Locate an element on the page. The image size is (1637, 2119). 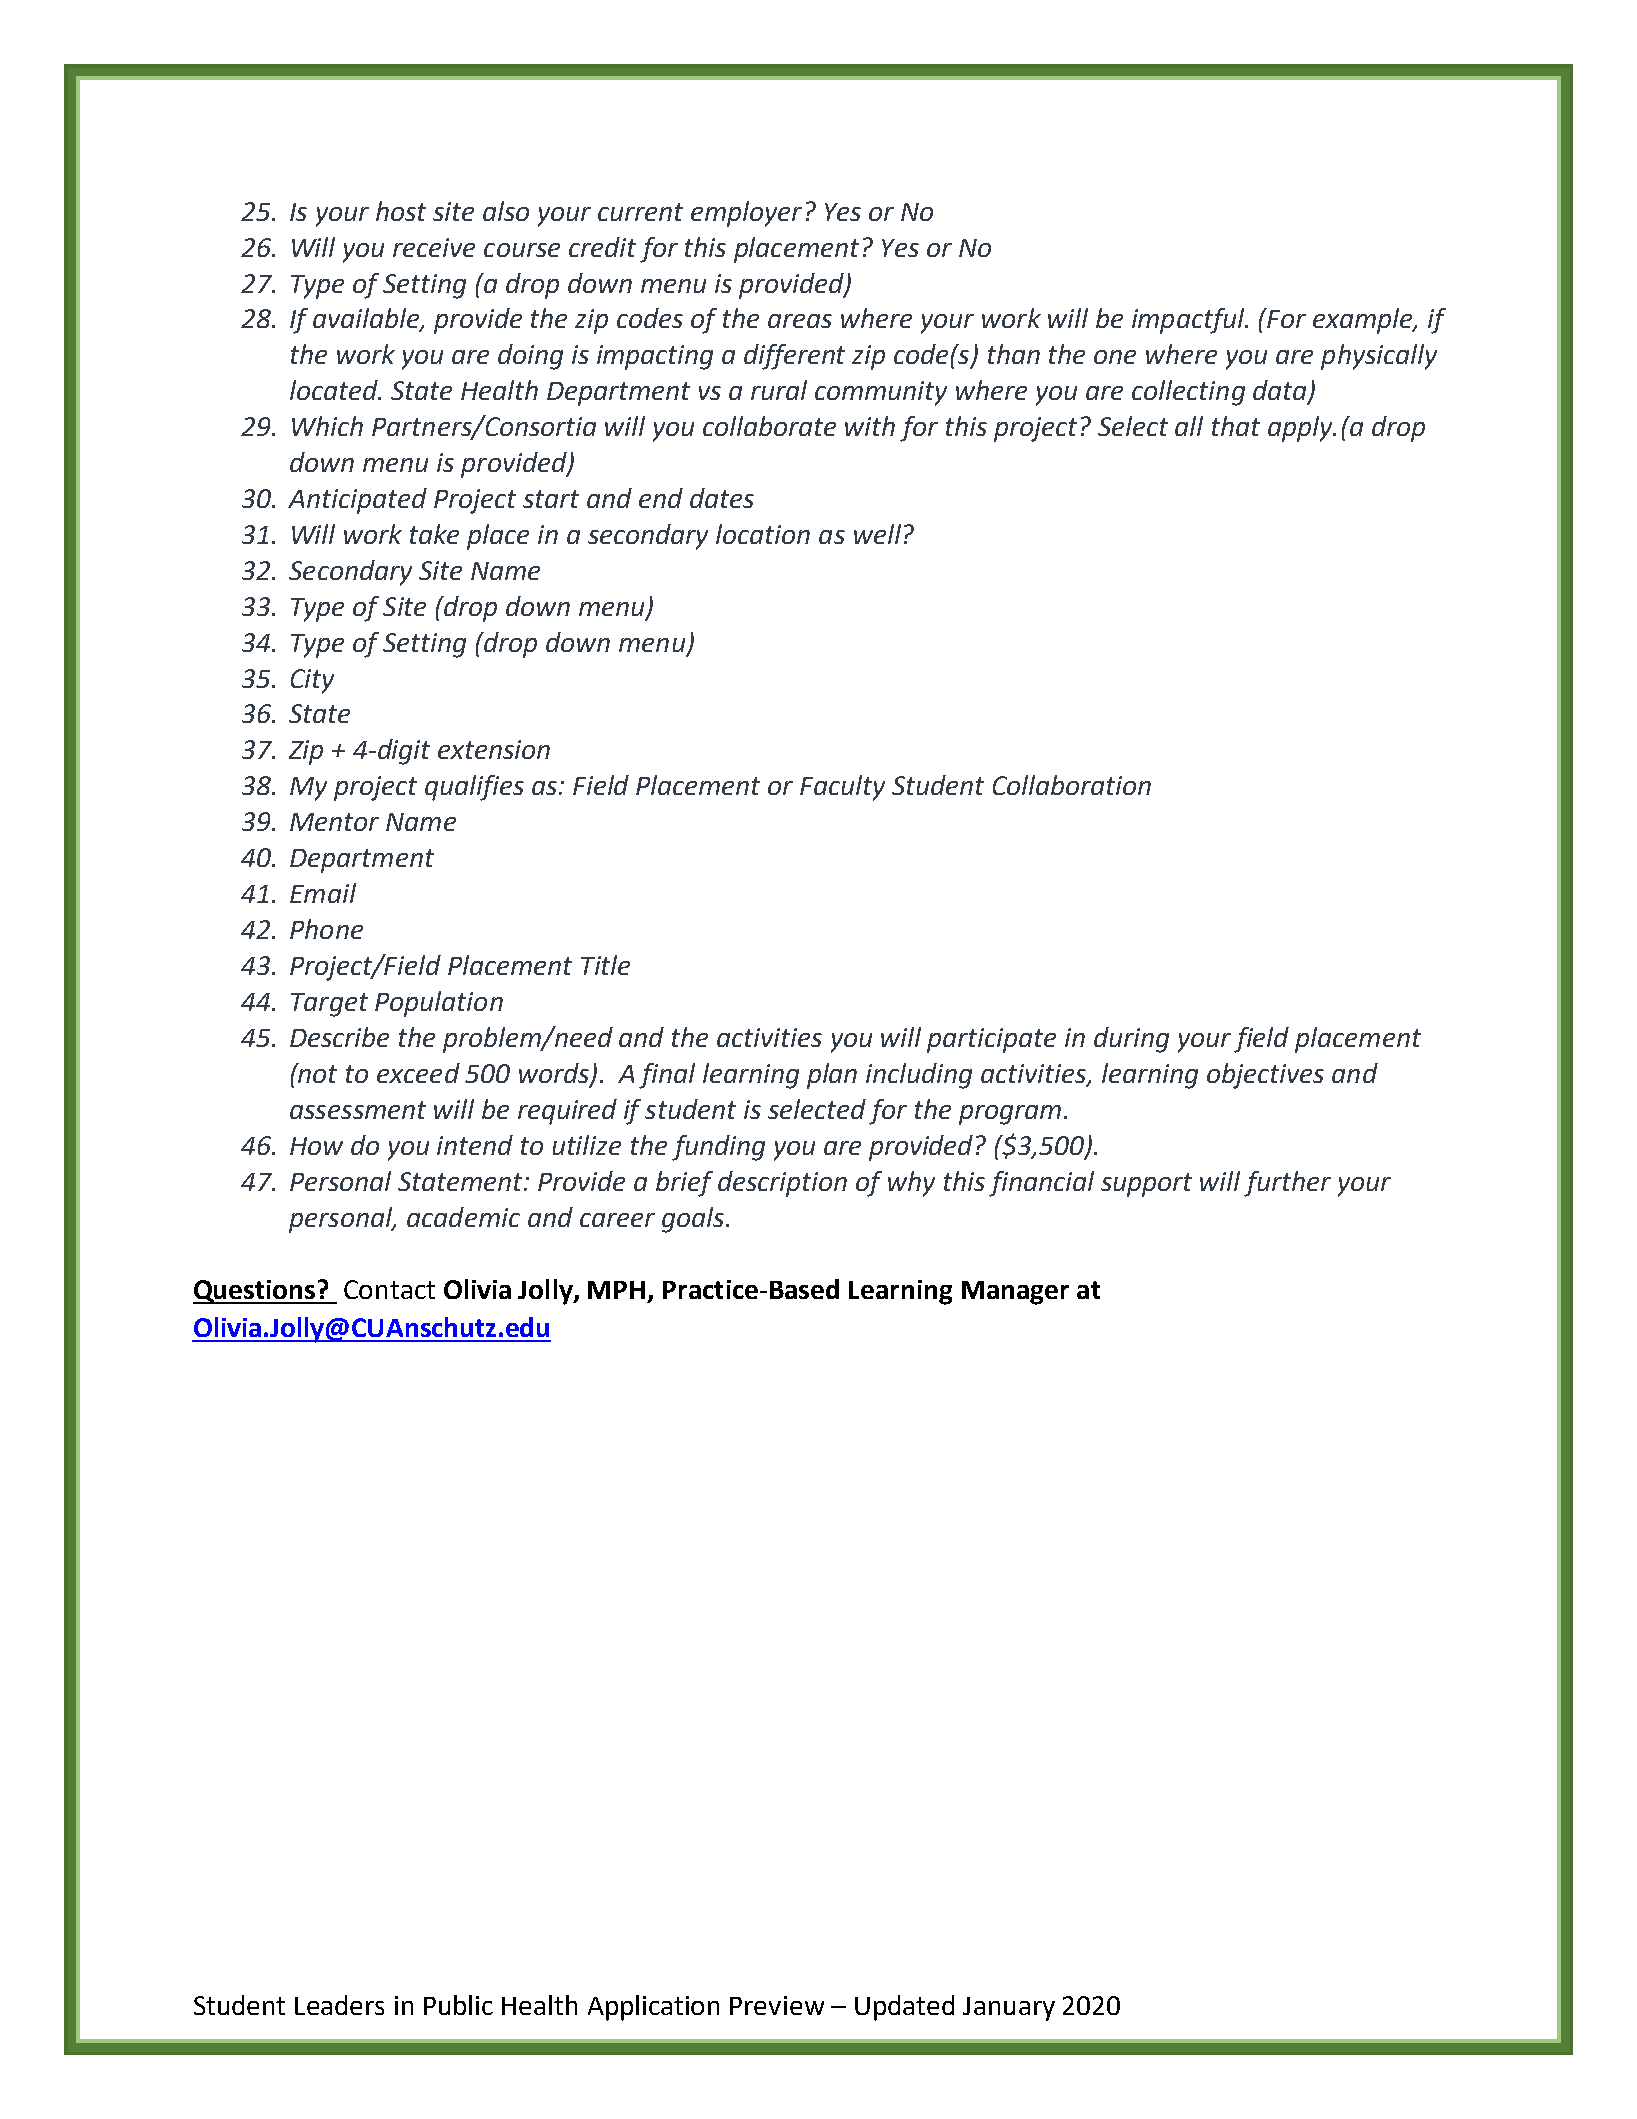
Leaders is located at coordinates (339, 2005).
